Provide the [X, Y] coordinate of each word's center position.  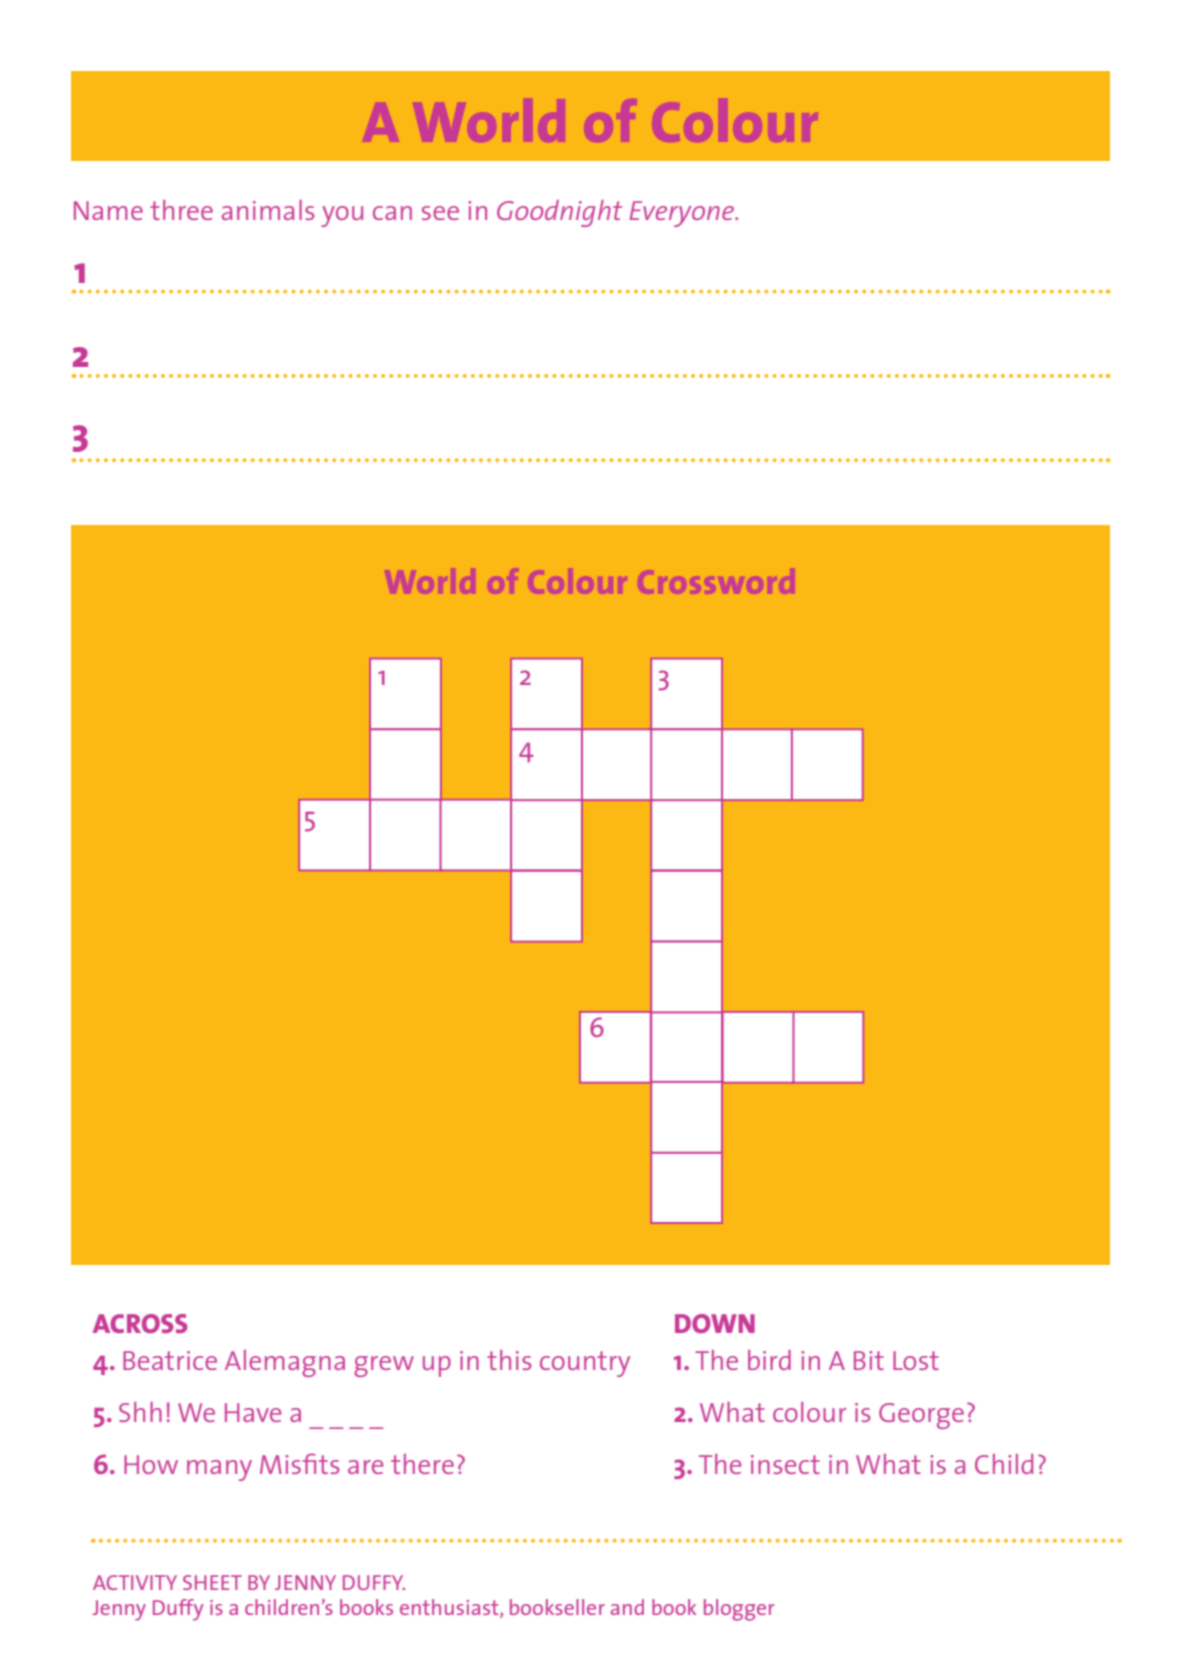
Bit [869, 1360]
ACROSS [140, 1323]
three [181, 210]
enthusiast [450, 1608]
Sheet [212, 1582]
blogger [739, 1610]
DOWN [715, 1323]
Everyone [683, 214]
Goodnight [559, 213]
